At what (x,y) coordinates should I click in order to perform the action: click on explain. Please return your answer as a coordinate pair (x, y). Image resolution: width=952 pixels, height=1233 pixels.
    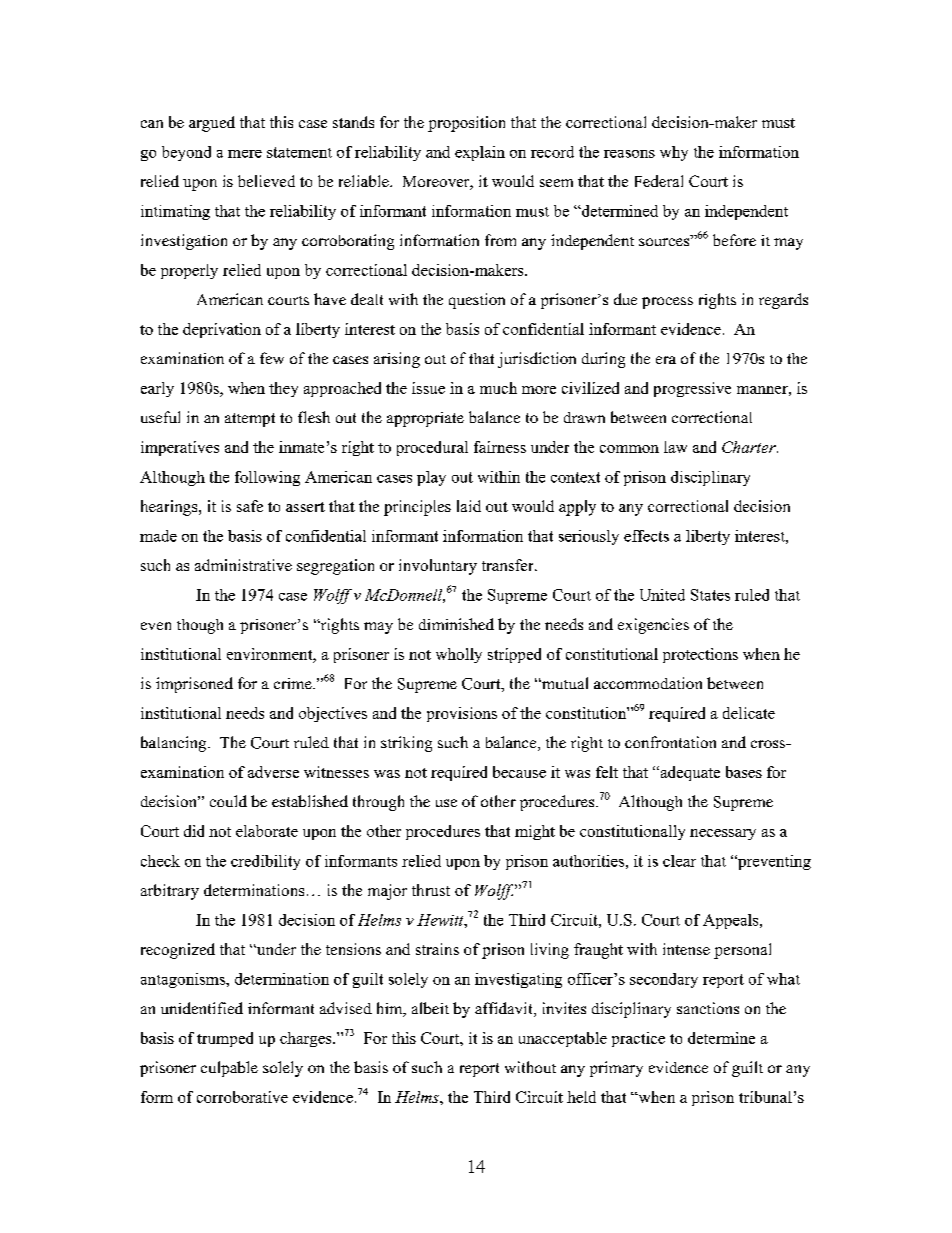
    Looking at the image, I should click on (480, 153).
